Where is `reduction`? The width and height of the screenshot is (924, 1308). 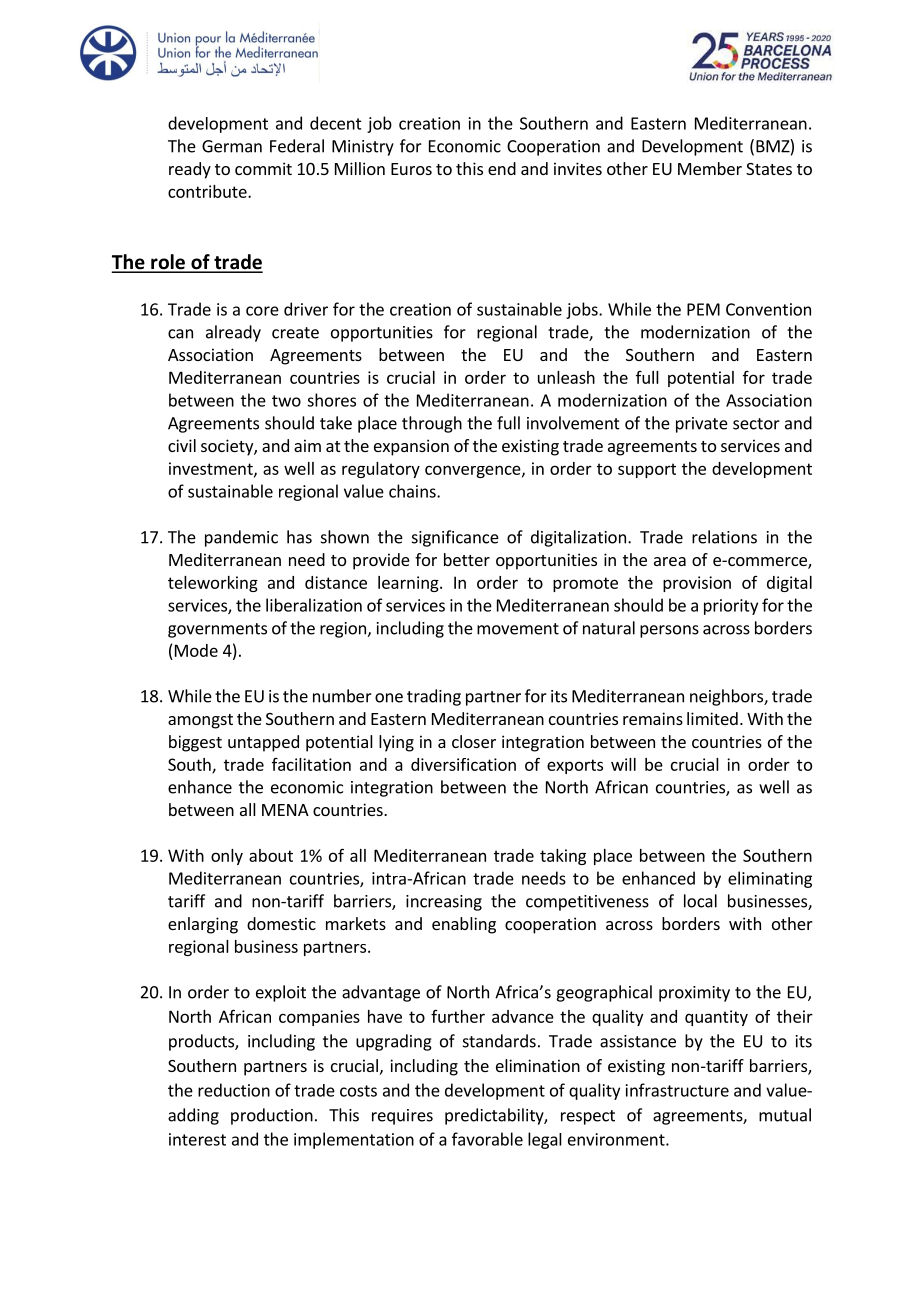
reduction is located at coordinates (234, 1090).
